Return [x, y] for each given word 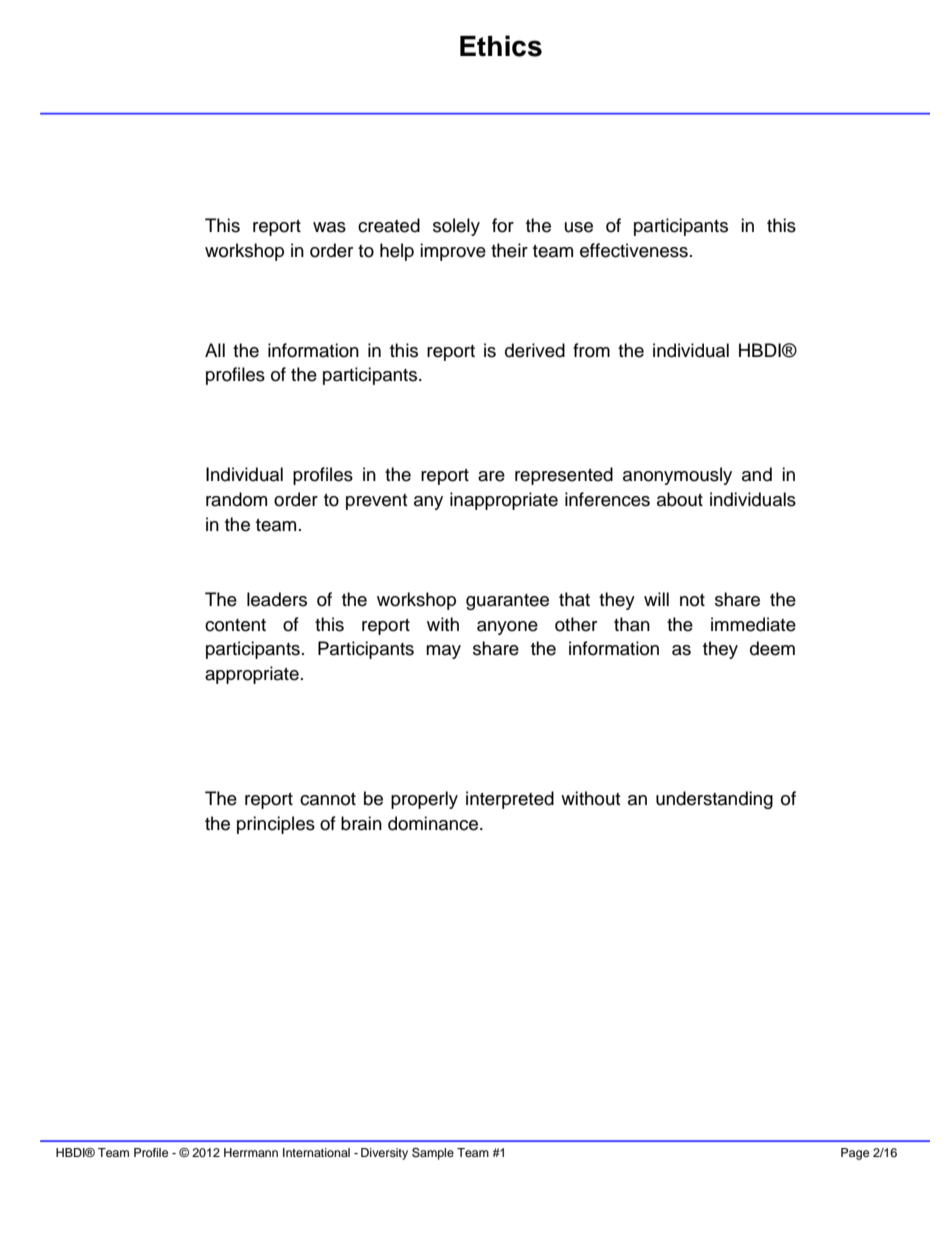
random [236, 499]
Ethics [501, 46]
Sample [433, 1154]
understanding [714, 800]
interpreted [510, 800]
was [329, 227]
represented [564, 476]
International [316, 1152]
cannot [328, 799]
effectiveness [634, 250]
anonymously [677, 476]
